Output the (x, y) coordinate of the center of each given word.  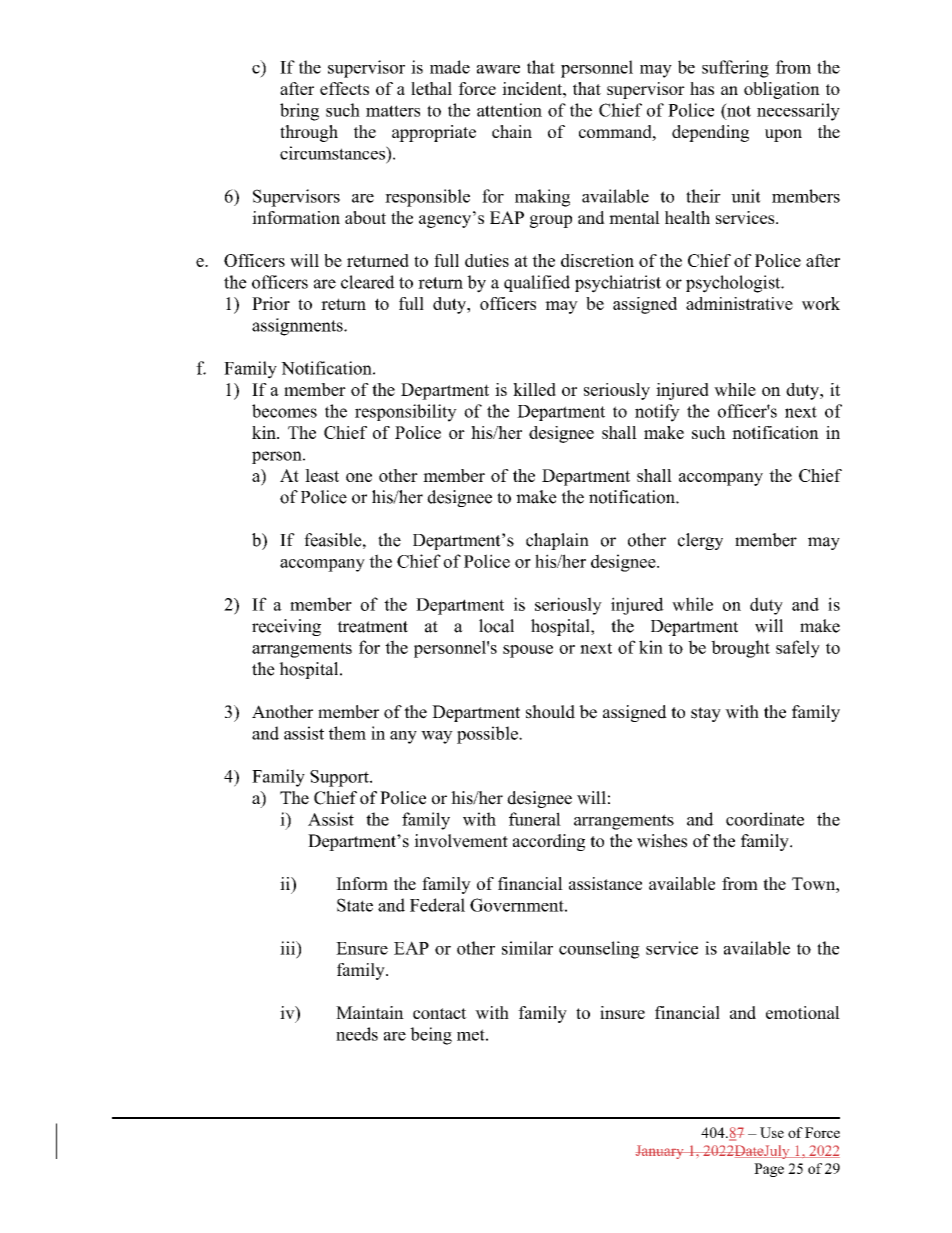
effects (344, 88)
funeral (535, 819)
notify (657, 413)
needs (357, 1034)
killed (534, 389)
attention (509, 110)
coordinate (765, 819)
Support (340, 778)
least (322, 475)
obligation (782, 90)
